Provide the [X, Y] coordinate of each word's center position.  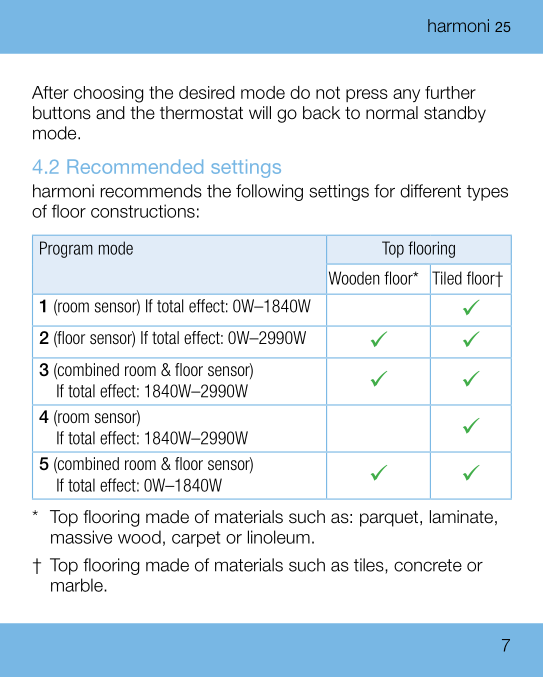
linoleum [279, 537]
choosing [108, 94]
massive [81, 537]
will [260, 112]
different [430, 191]
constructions [143, 211]
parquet [390, 519]
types [487, 193]
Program [66, 249]
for [384, 191]
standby [455, 114]
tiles [370, 566]
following [269, 192]
